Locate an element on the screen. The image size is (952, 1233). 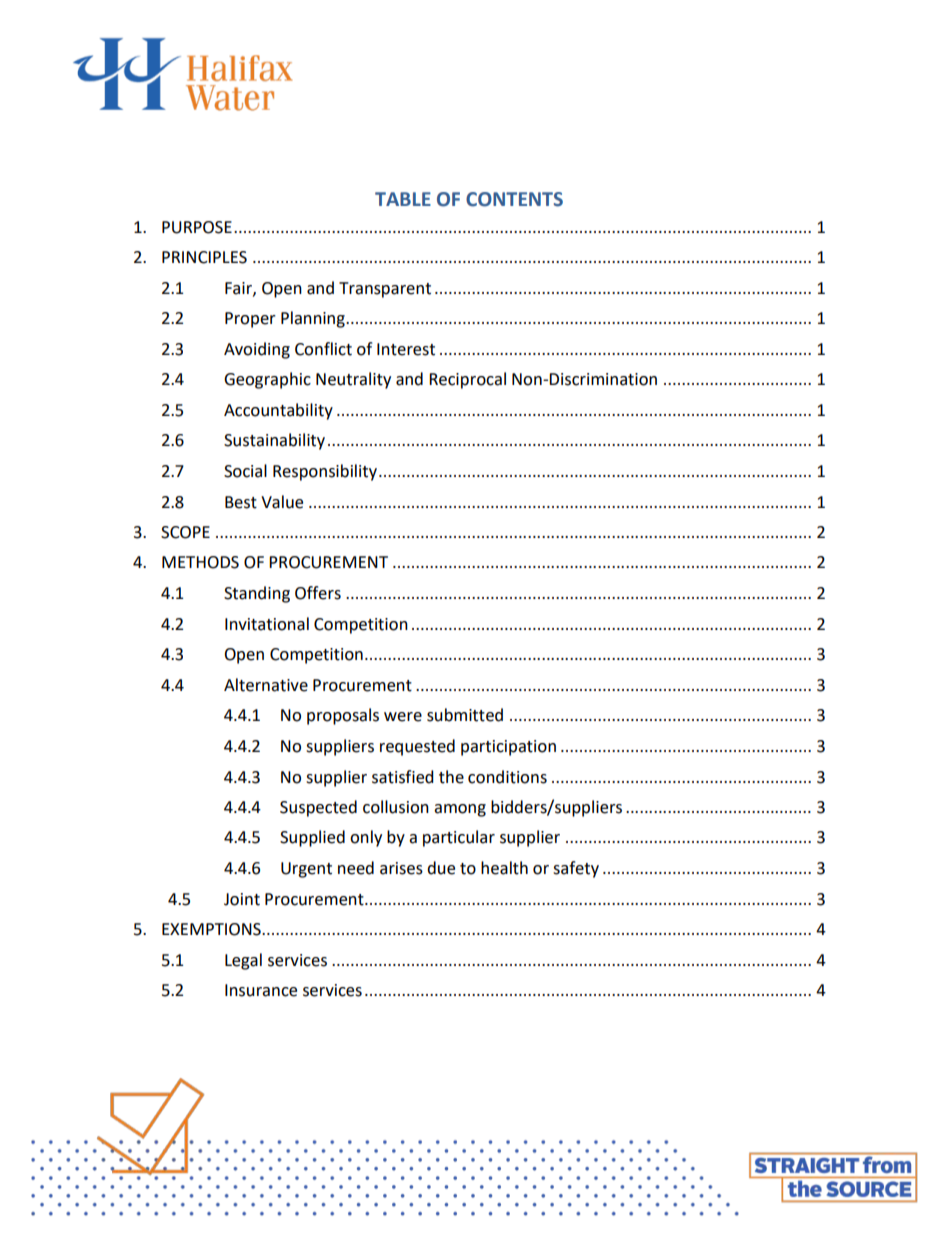
TABLE is located at coordinates (403, 199).
